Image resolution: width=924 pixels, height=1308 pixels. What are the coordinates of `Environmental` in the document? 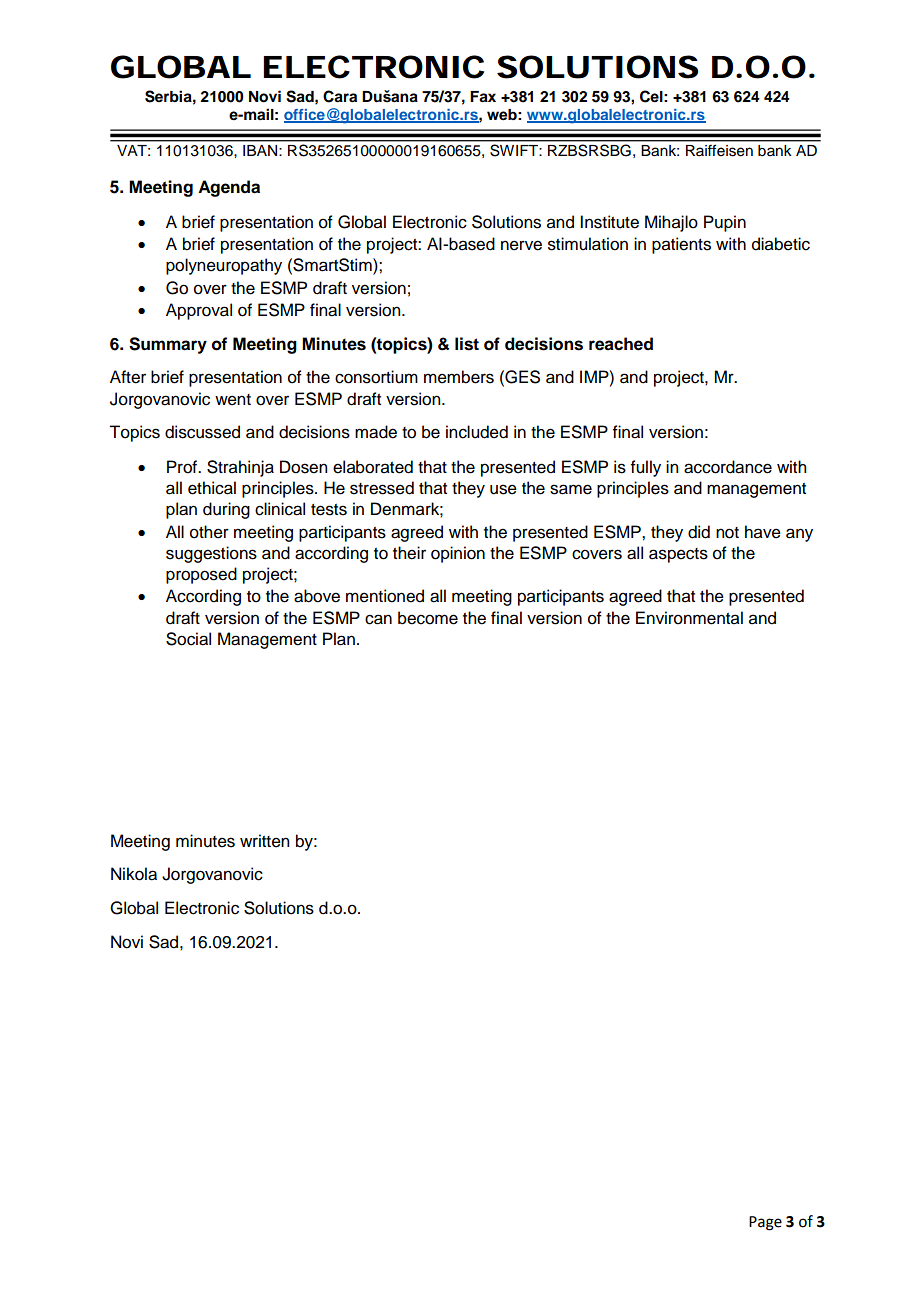 It's located at (689, 618).
